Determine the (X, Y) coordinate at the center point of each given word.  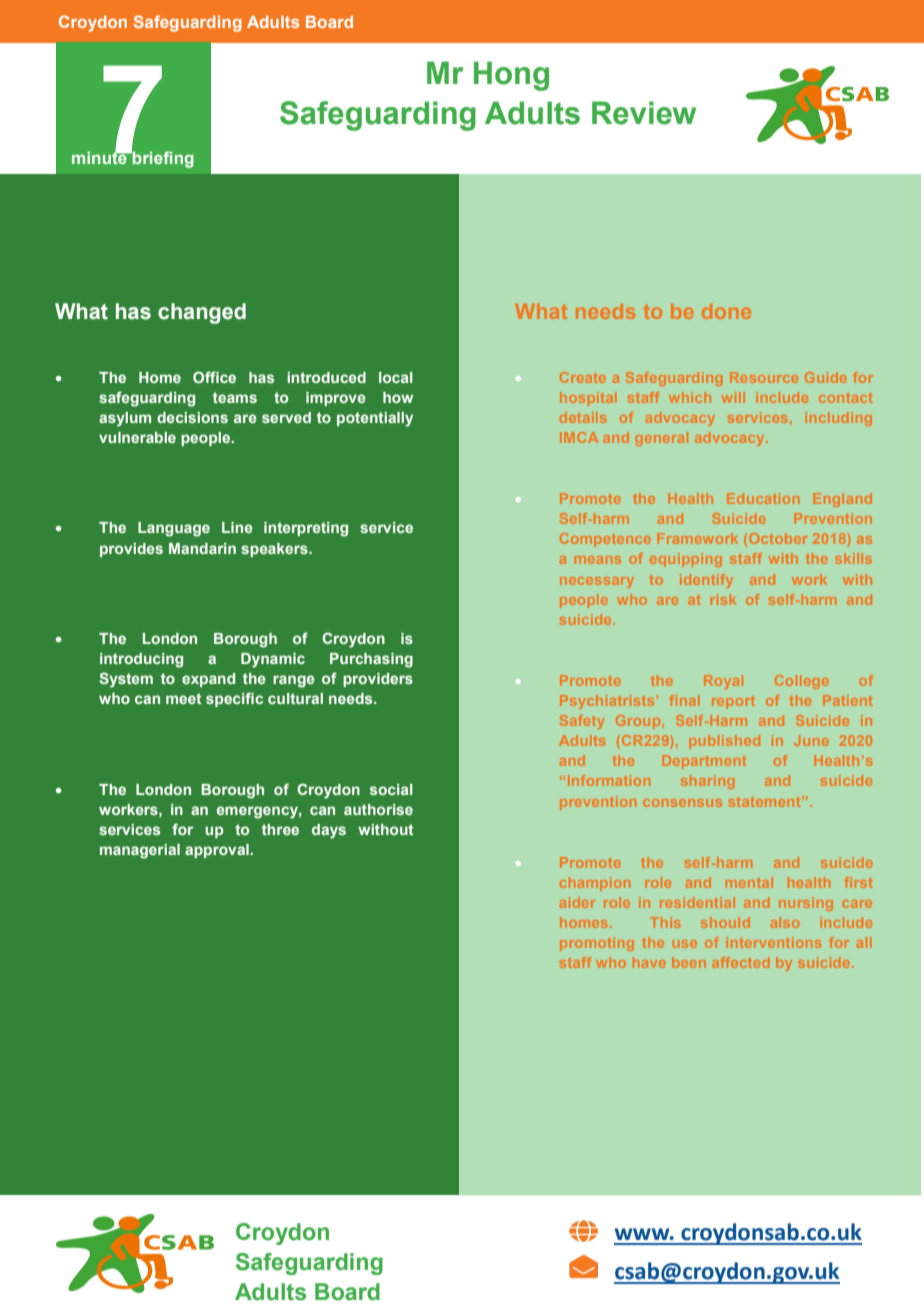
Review (644, 113)
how (398, 397)
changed (202, 313)
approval (218, 851)
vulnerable (137, 437)
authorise (378, 809)
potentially (375, 419)
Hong (511, 76)
